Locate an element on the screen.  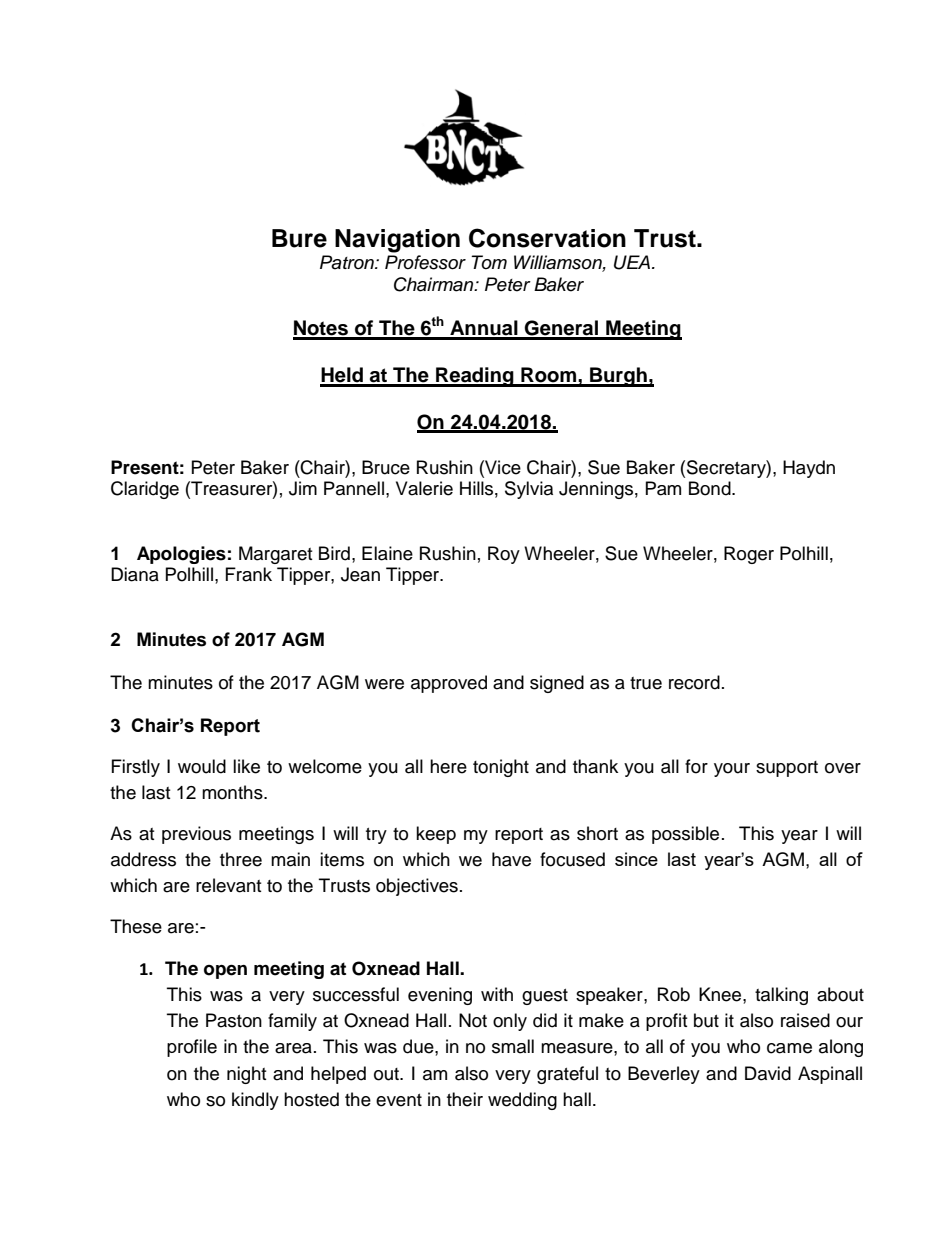
talking is located at coordinates (781, 996).
